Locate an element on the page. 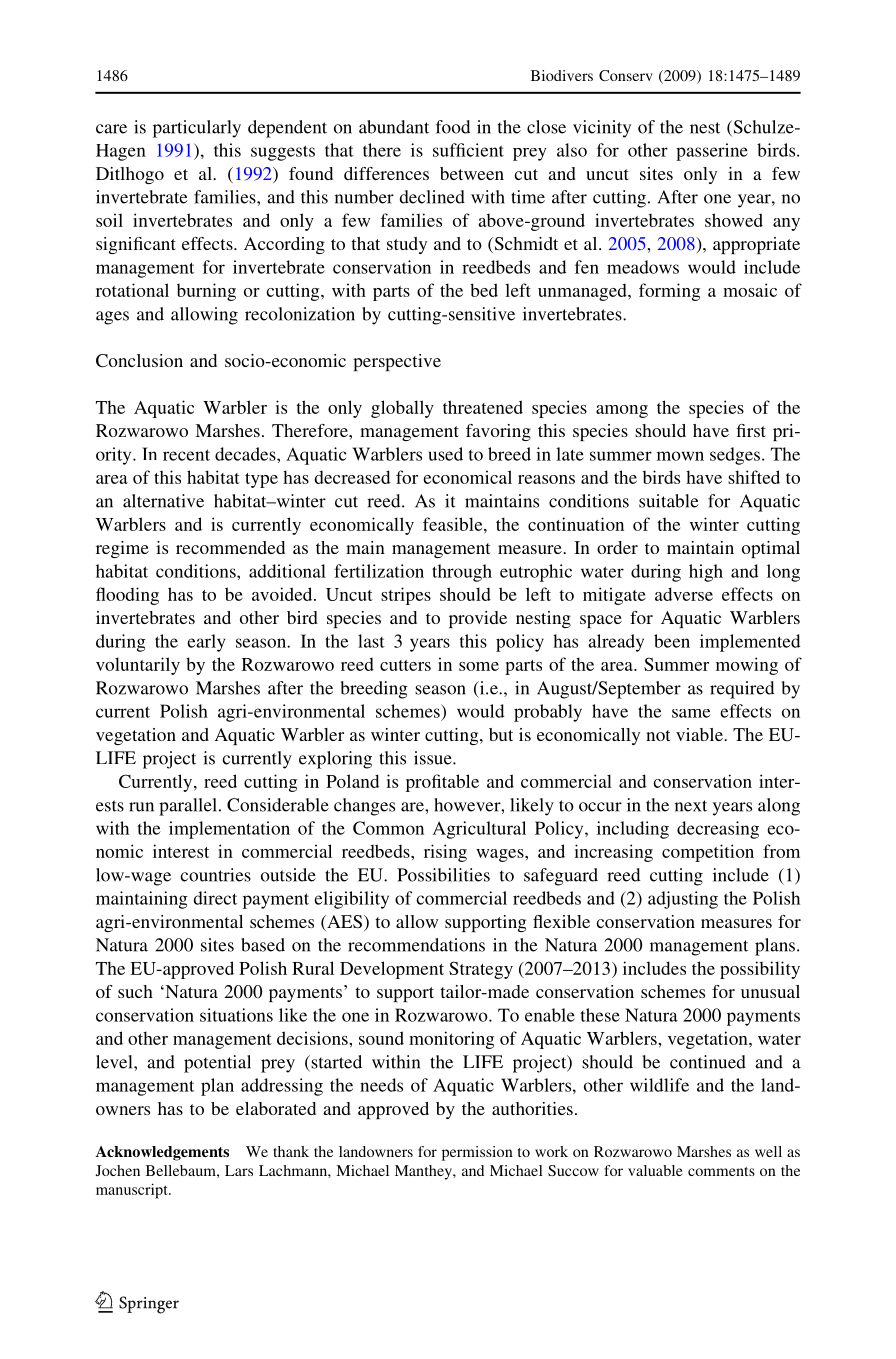 The height and width of the image is (1359, 896). particularly is located at coordinates (197, 129).
